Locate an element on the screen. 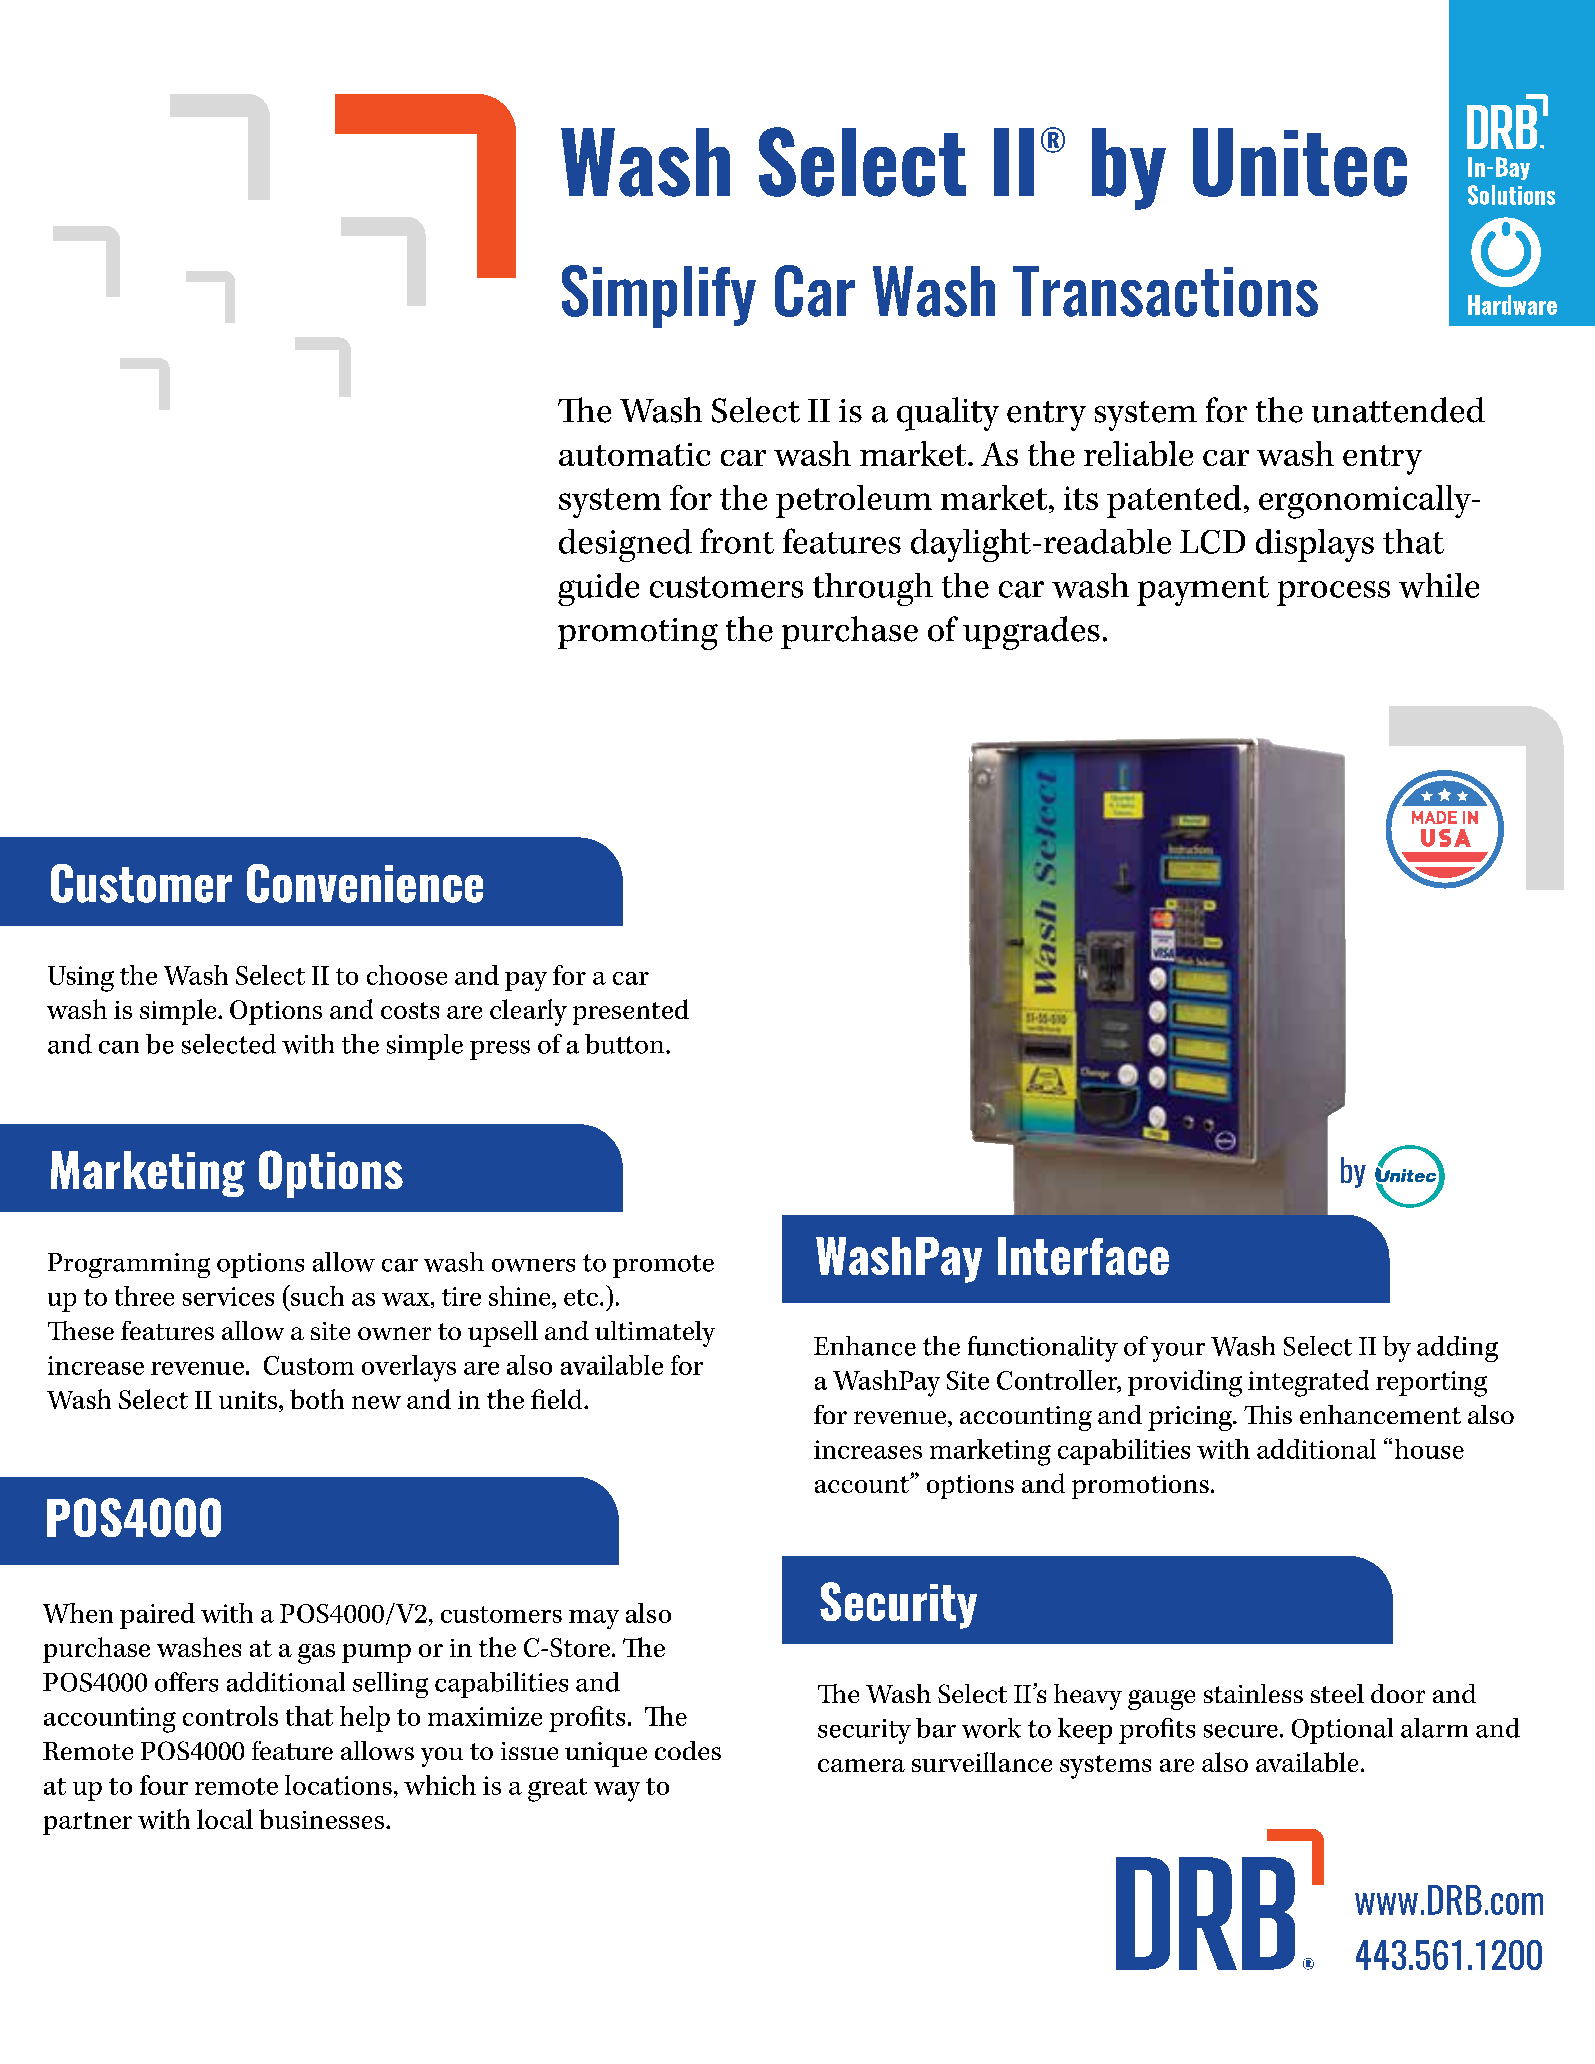  Interface is located at coordinates (1083, 1256).
